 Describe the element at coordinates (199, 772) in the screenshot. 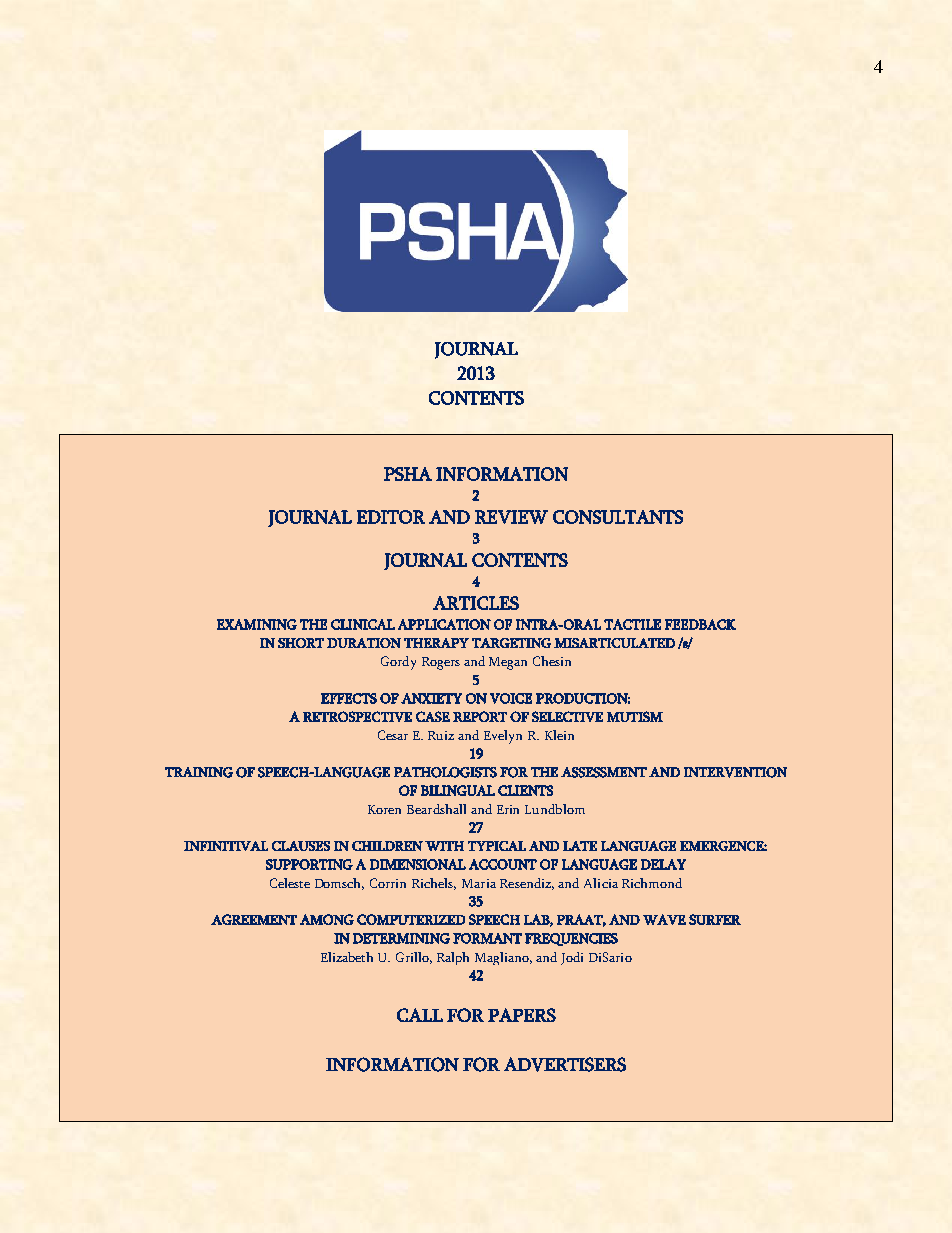

I see `TRAINING` at that location.
